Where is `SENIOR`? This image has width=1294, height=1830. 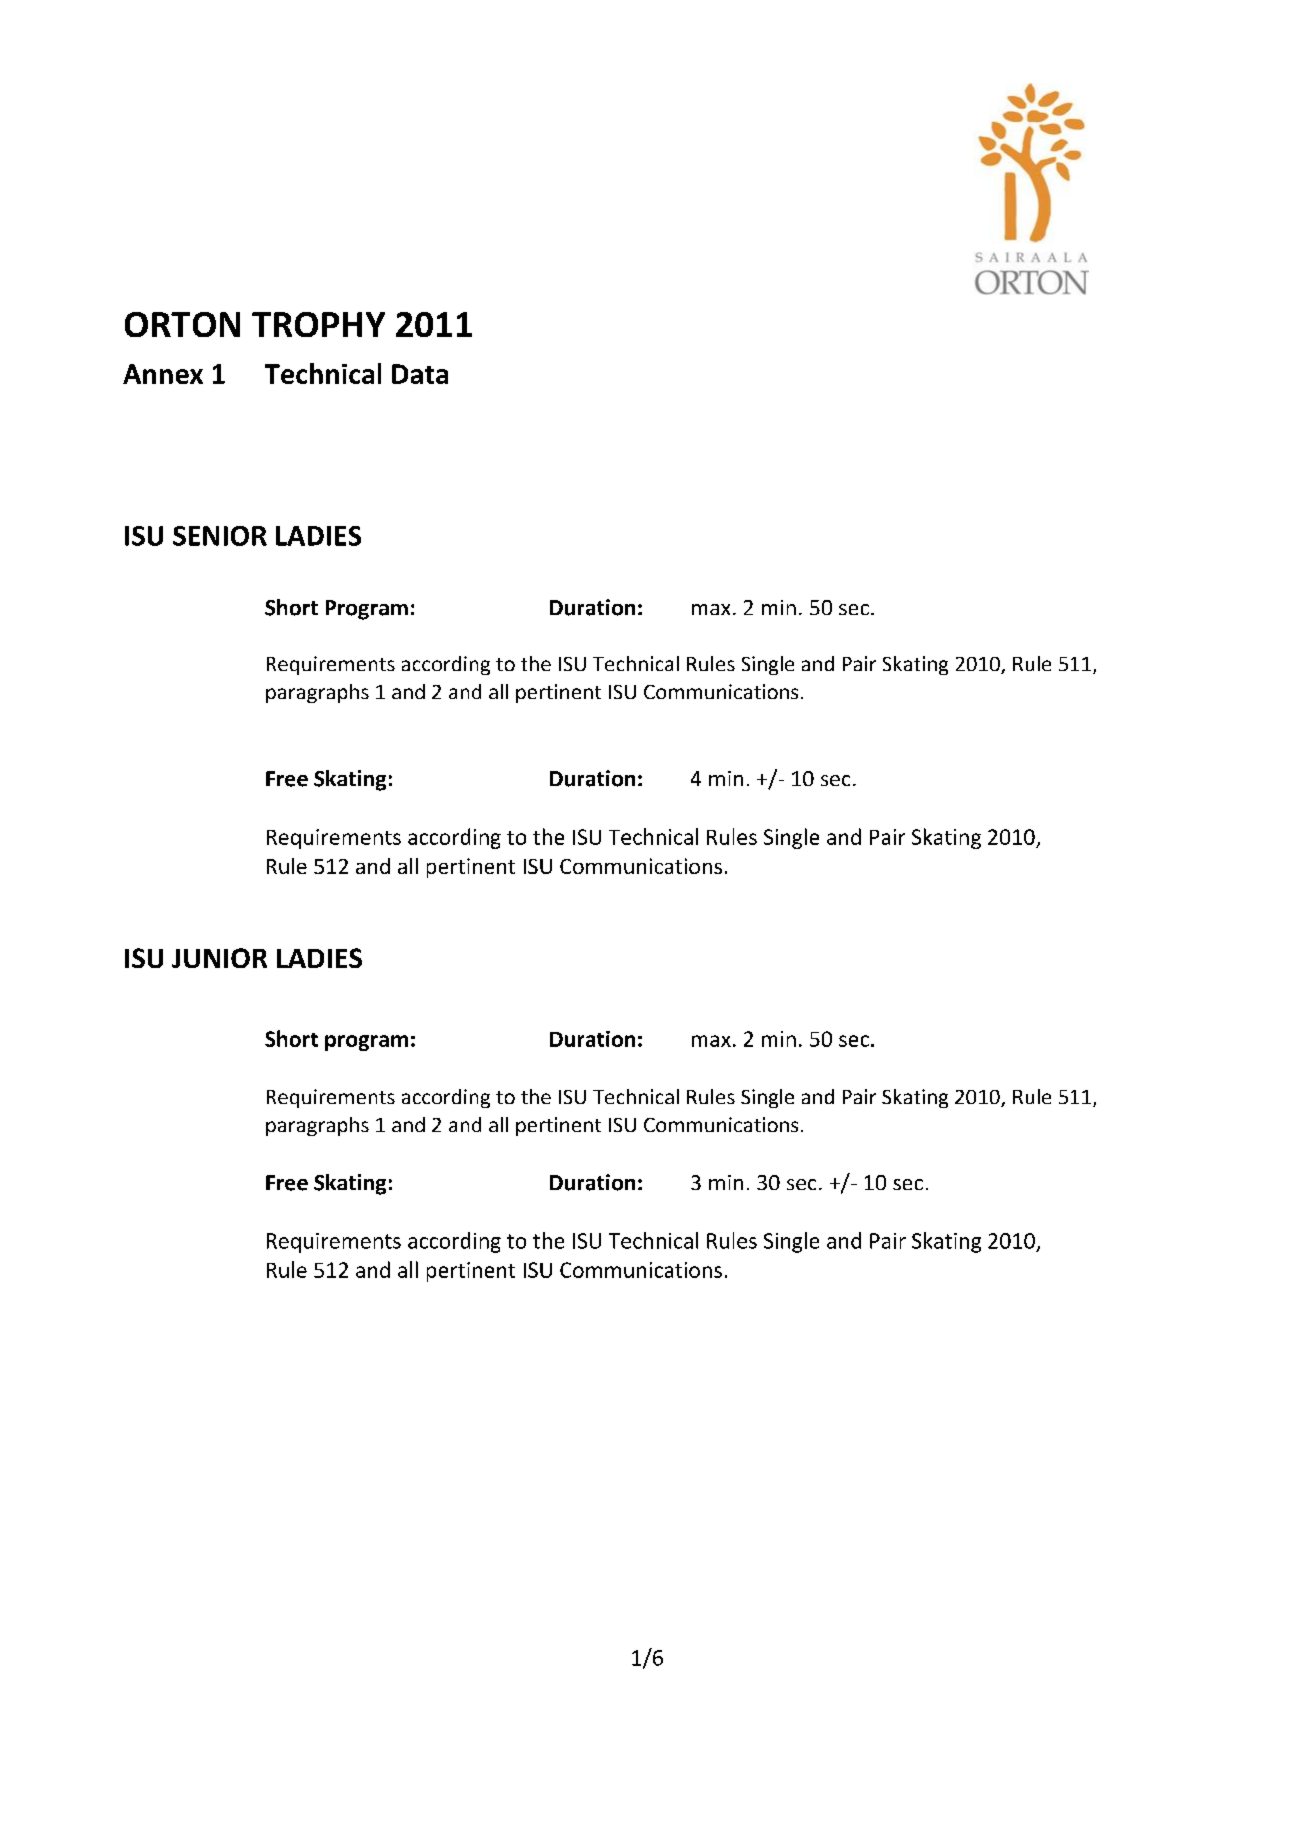 SENIOR is located at coordinates (220, 536).
